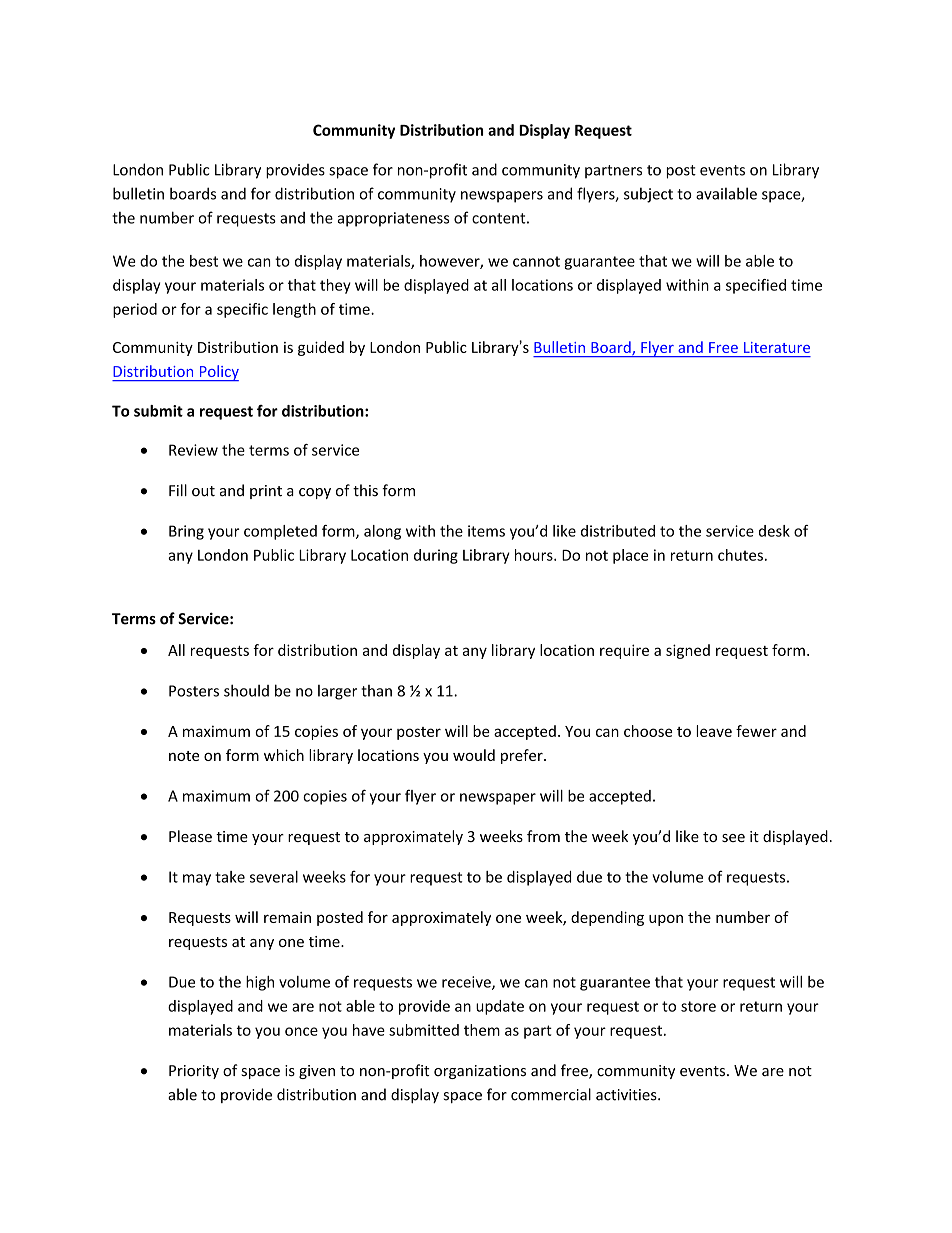 The height and width of the screenshot is (1233, 952). I want to click on subject, so click(648, 195).
